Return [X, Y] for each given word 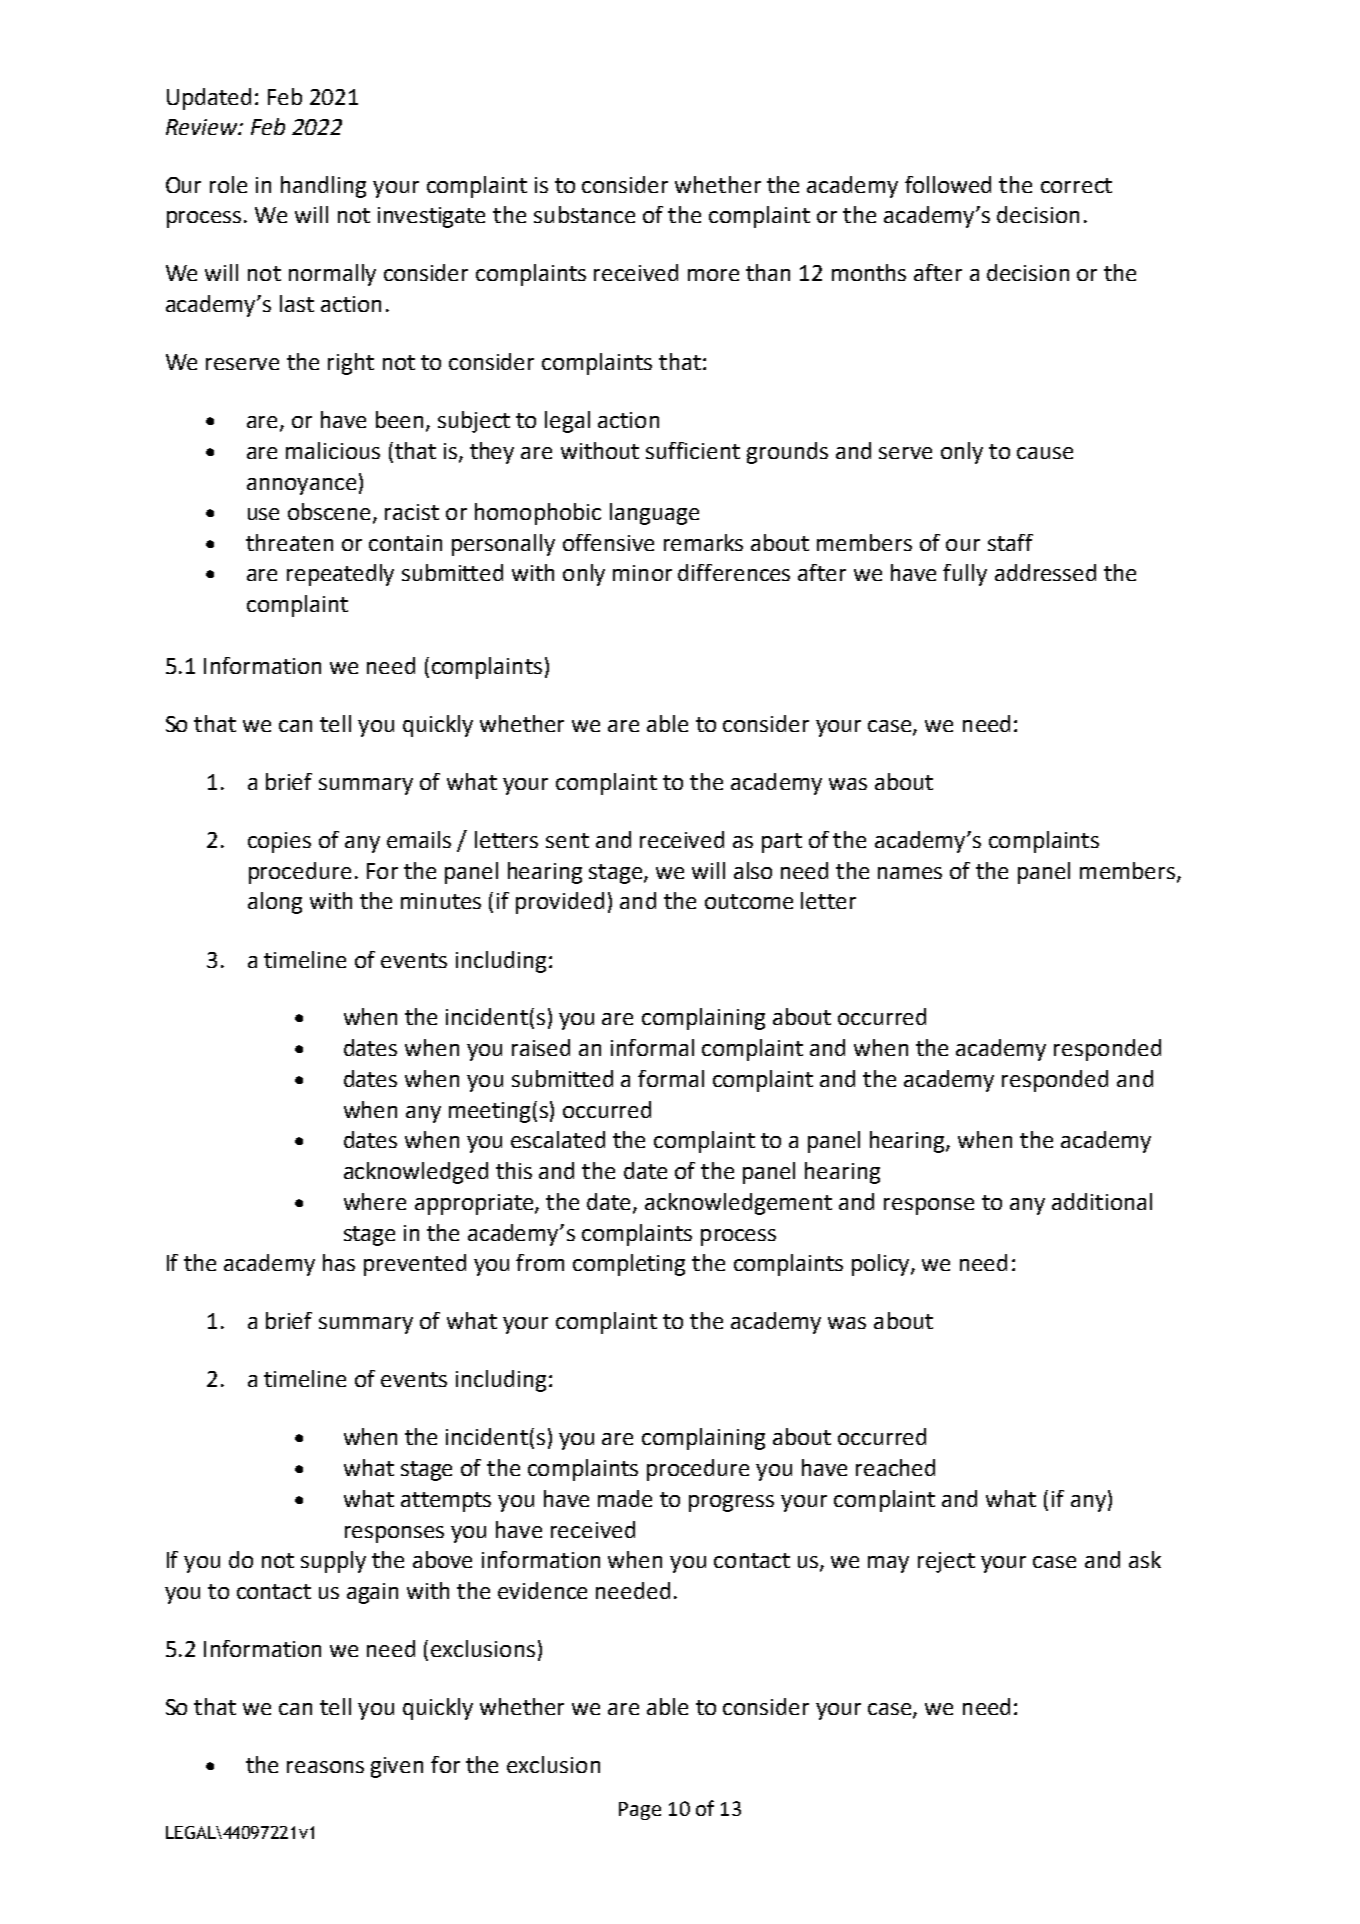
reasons [325, 1767]
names [910, 873]
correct [1076, 185]
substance [584, 214]
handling [323, 187]
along [275, 903]
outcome [749, 901]
